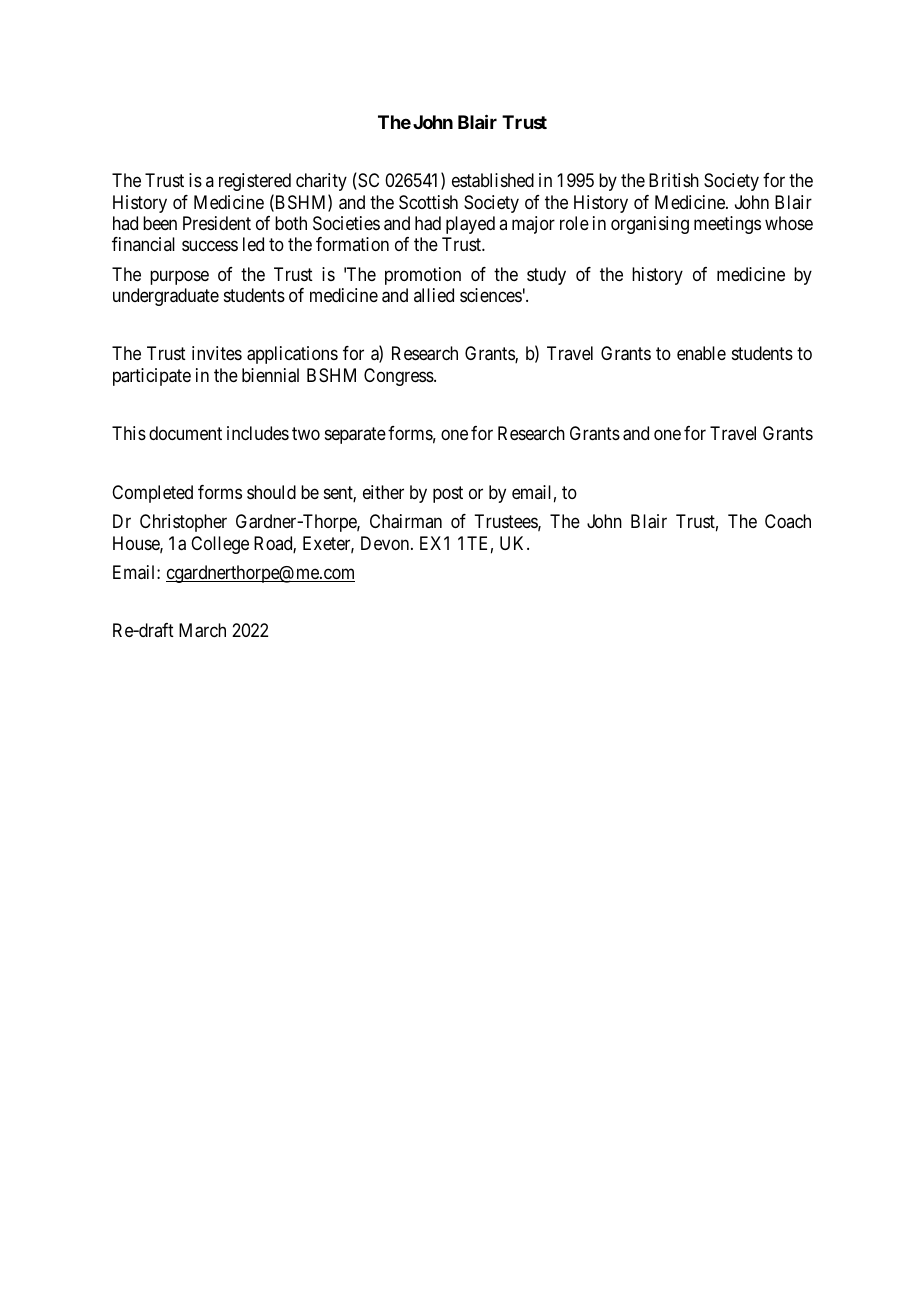 This image has height=1308, width=924. What do you see at coordinates (202, 630) in the image?
I see `March` at bounding box center [202, 630].
